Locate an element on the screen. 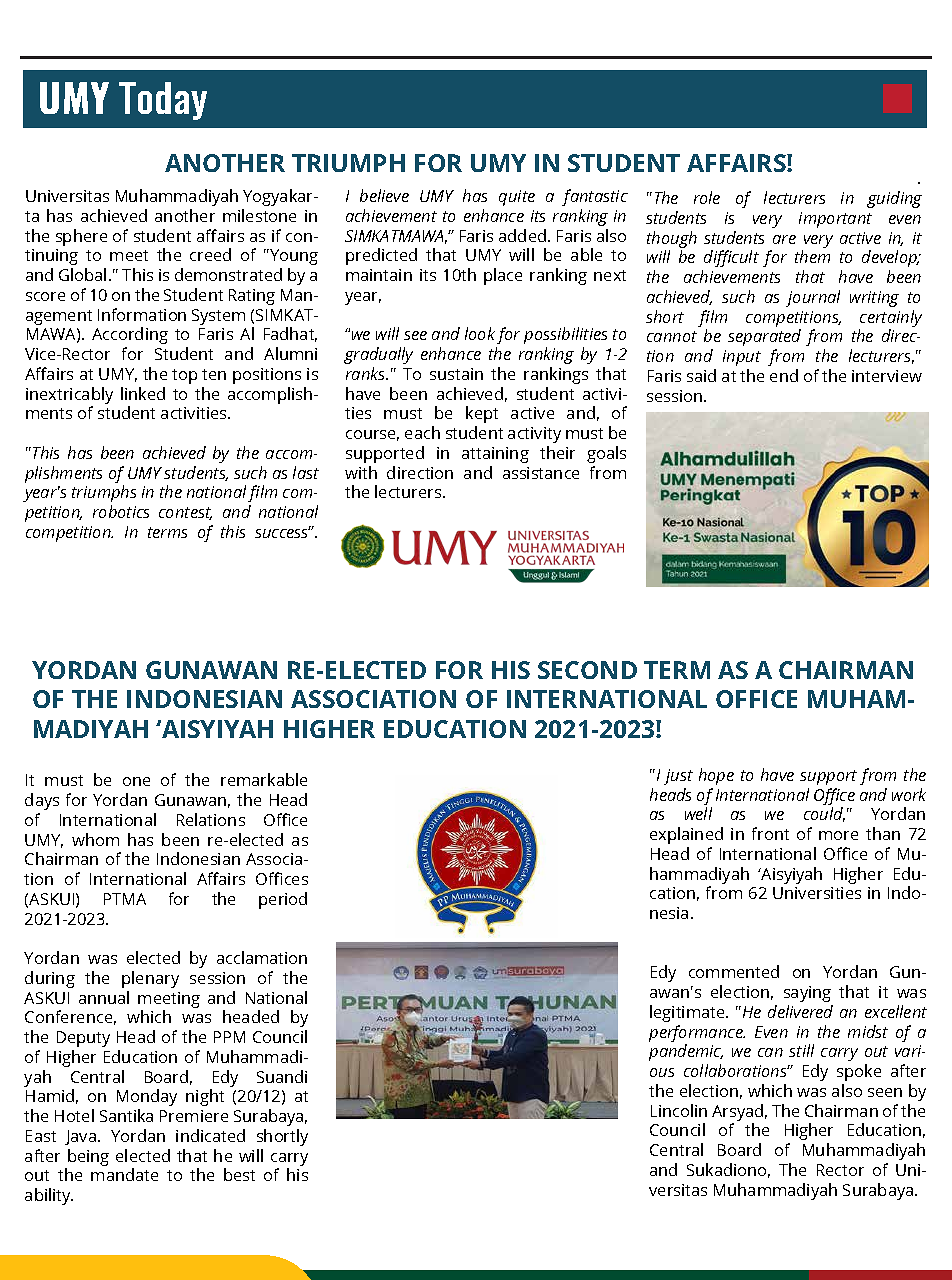  best is located at coordinates (239, 1174).
